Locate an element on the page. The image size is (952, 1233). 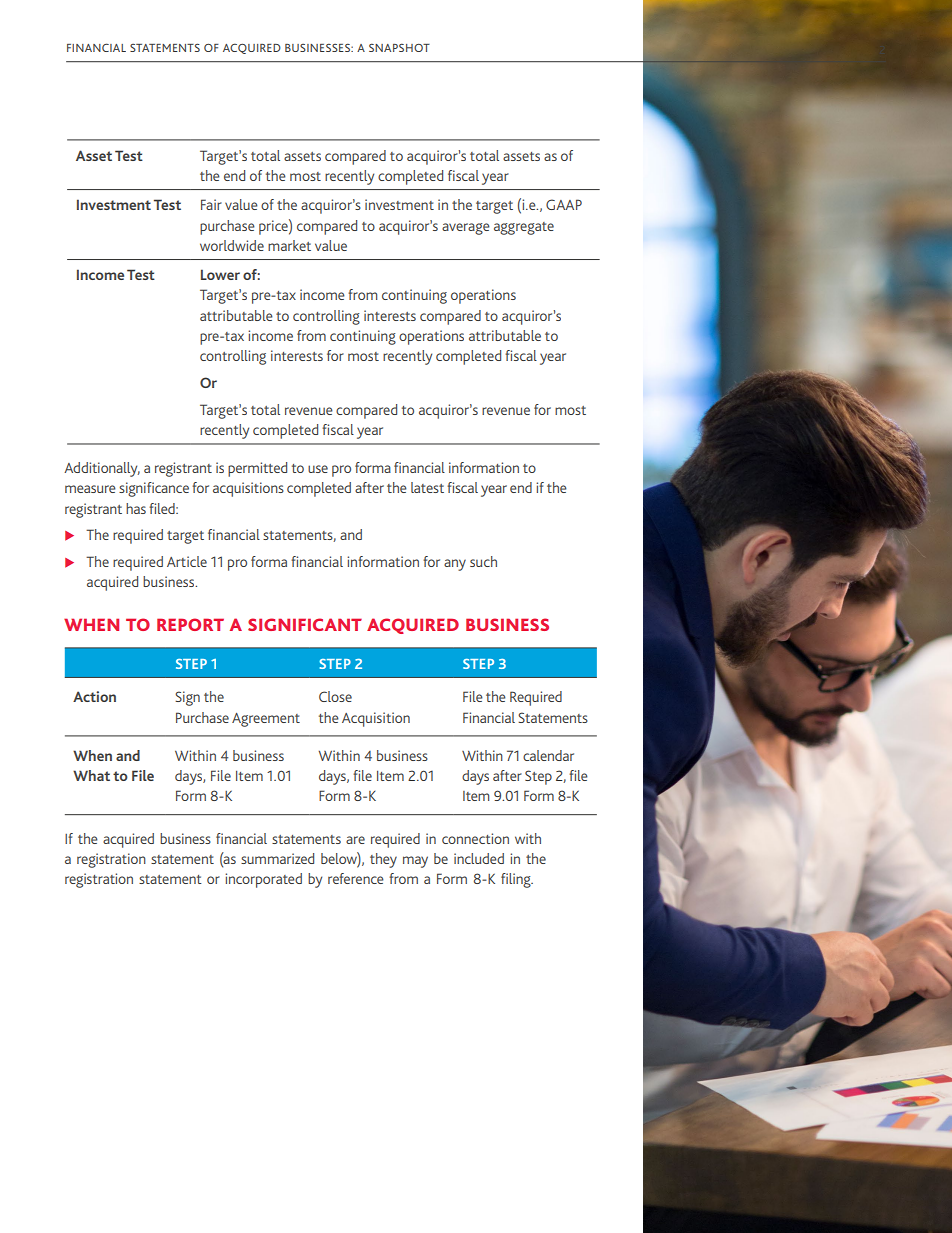
Fair is located at coordinates (211, 204).
